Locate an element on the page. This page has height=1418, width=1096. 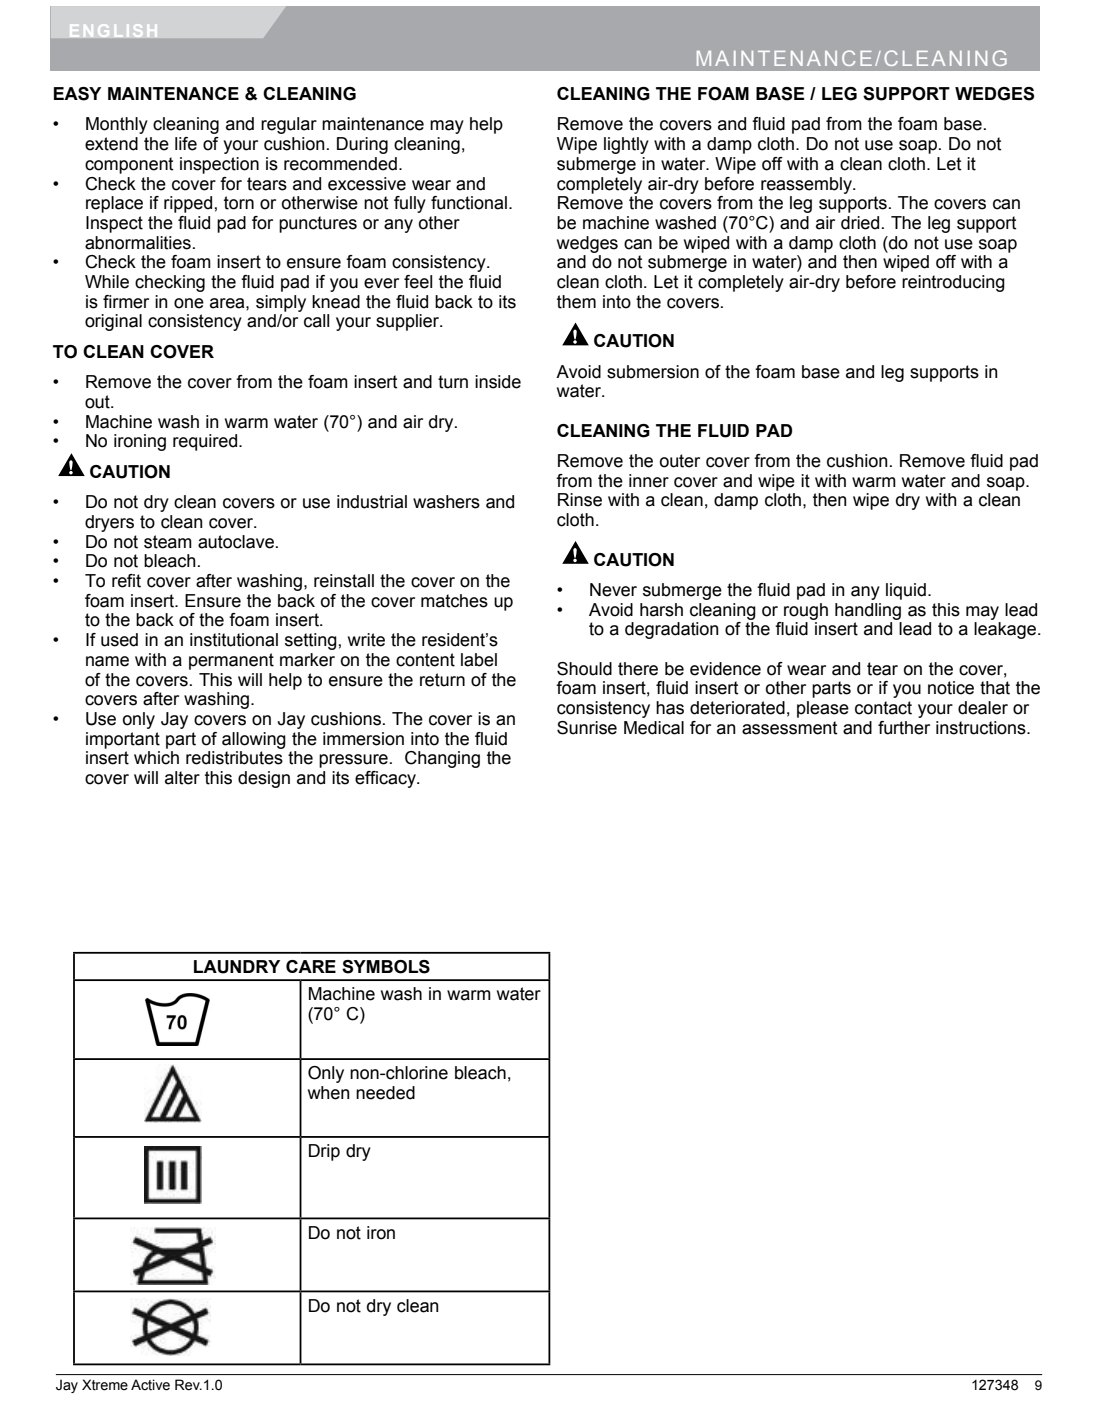
LAUNDRY is located at coordinates (237, 967).
